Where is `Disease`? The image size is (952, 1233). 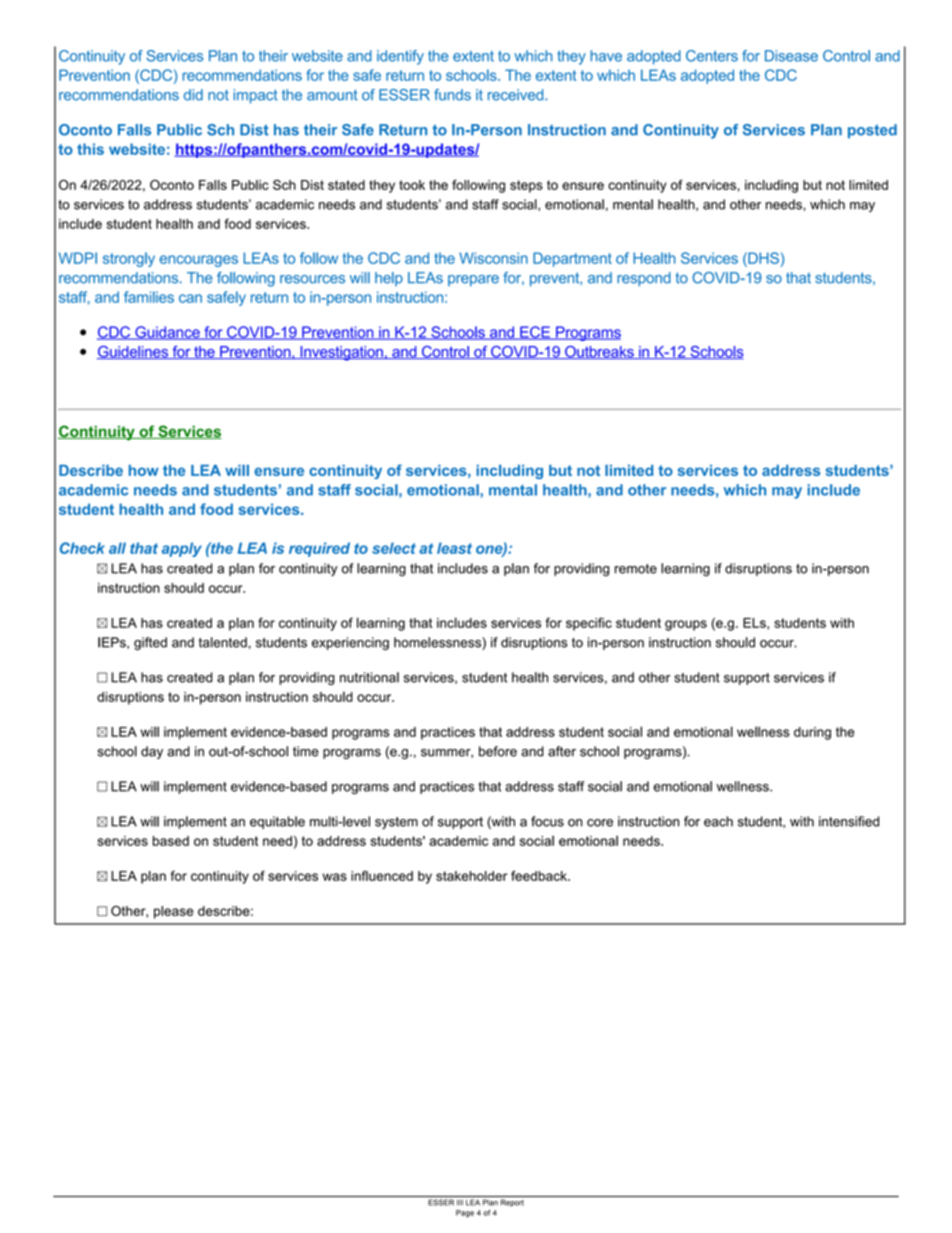
Disease is located at coordinates (791, 56).
